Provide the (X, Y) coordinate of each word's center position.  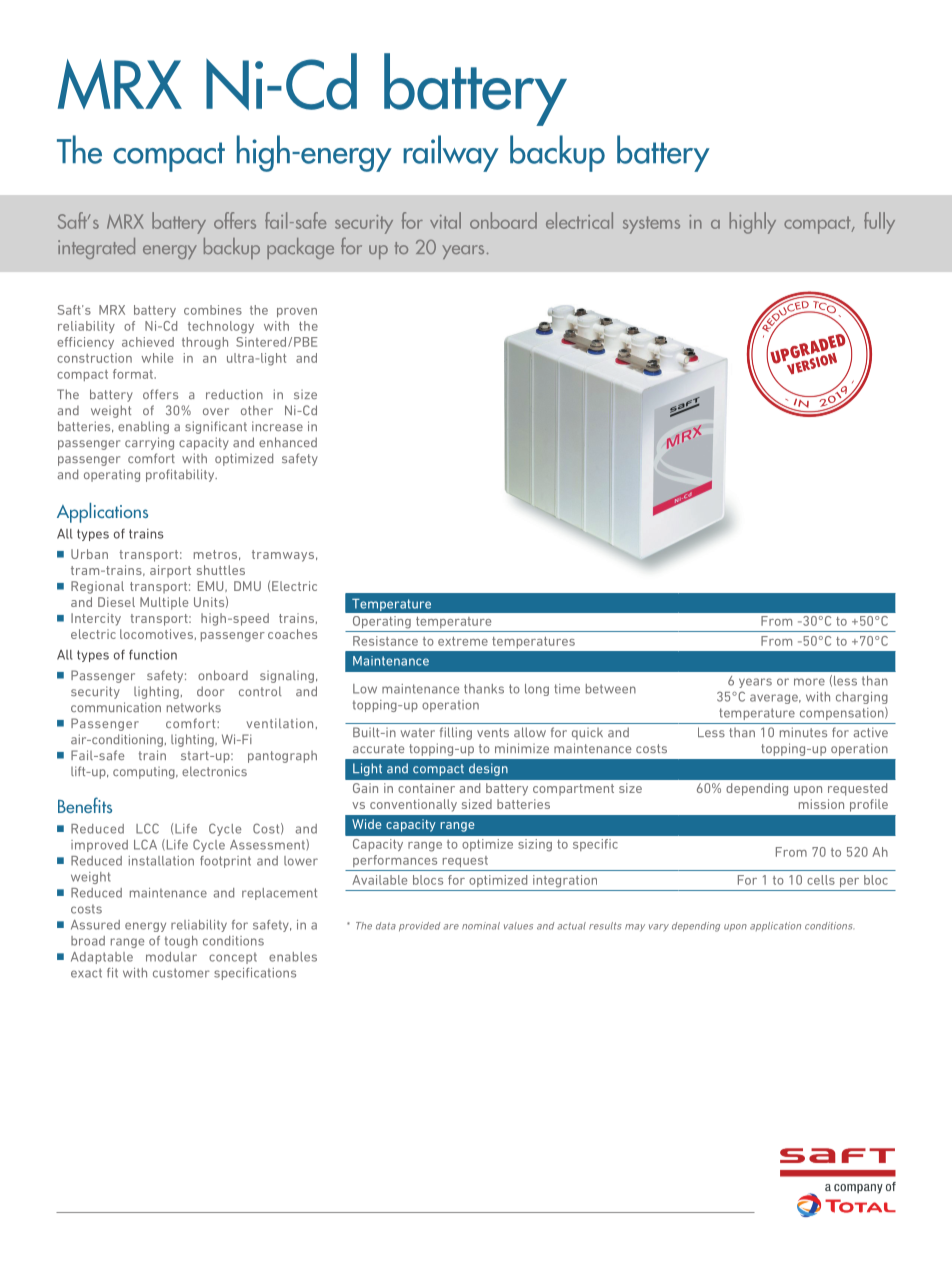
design (488, 769)
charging (862, 698)
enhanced (288, 442)
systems (651, 225)
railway (451, 153)
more (809, 682)
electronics (214, 771)
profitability (181, 475)
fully (879, 223)
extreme (463, 641)
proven (297, 312)
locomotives (156, 634)
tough (181, 942)
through (205, 343)
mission (821, 804)
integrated (96, 248)
